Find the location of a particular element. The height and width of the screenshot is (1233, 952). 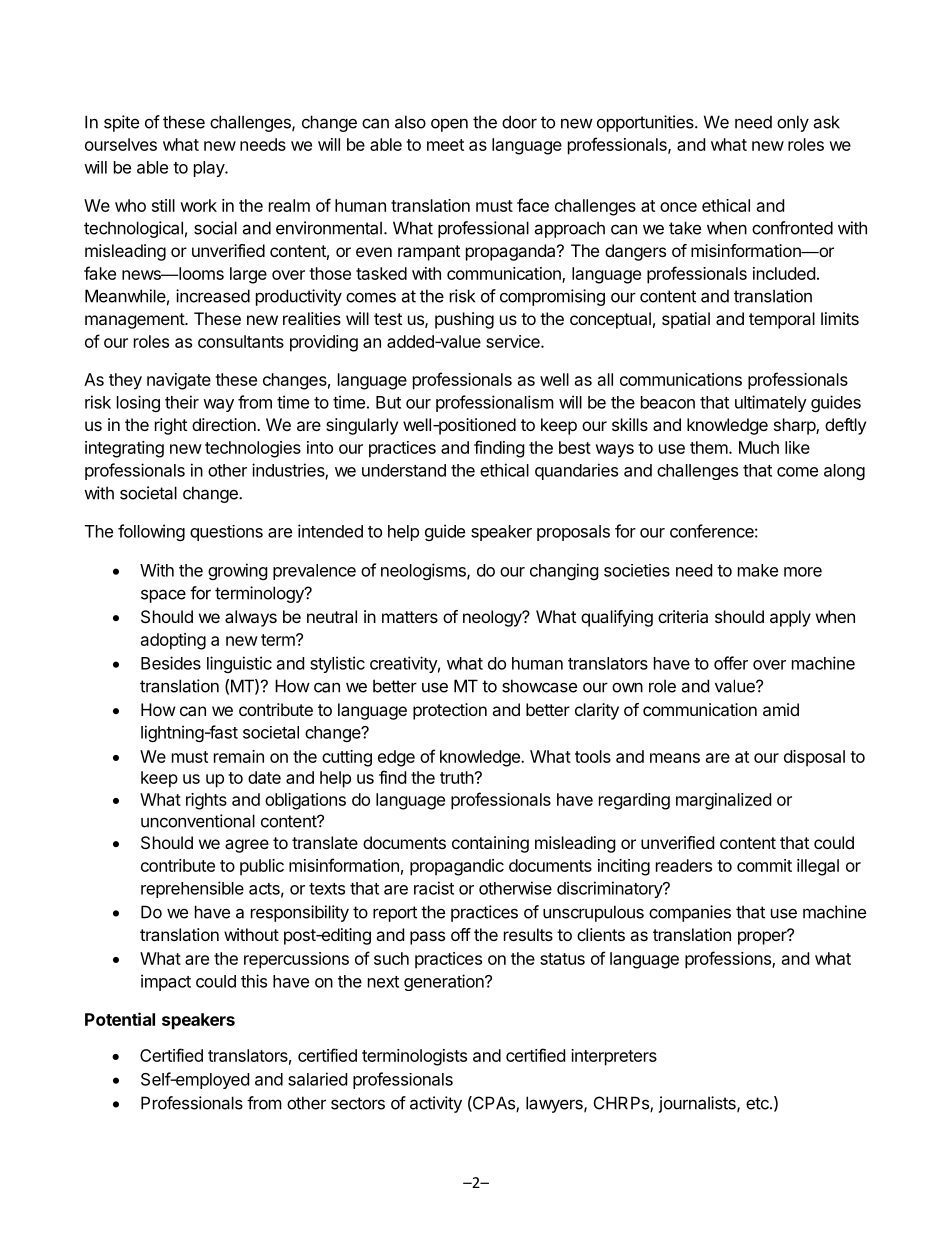

play is located at coordinates (210, 169).
